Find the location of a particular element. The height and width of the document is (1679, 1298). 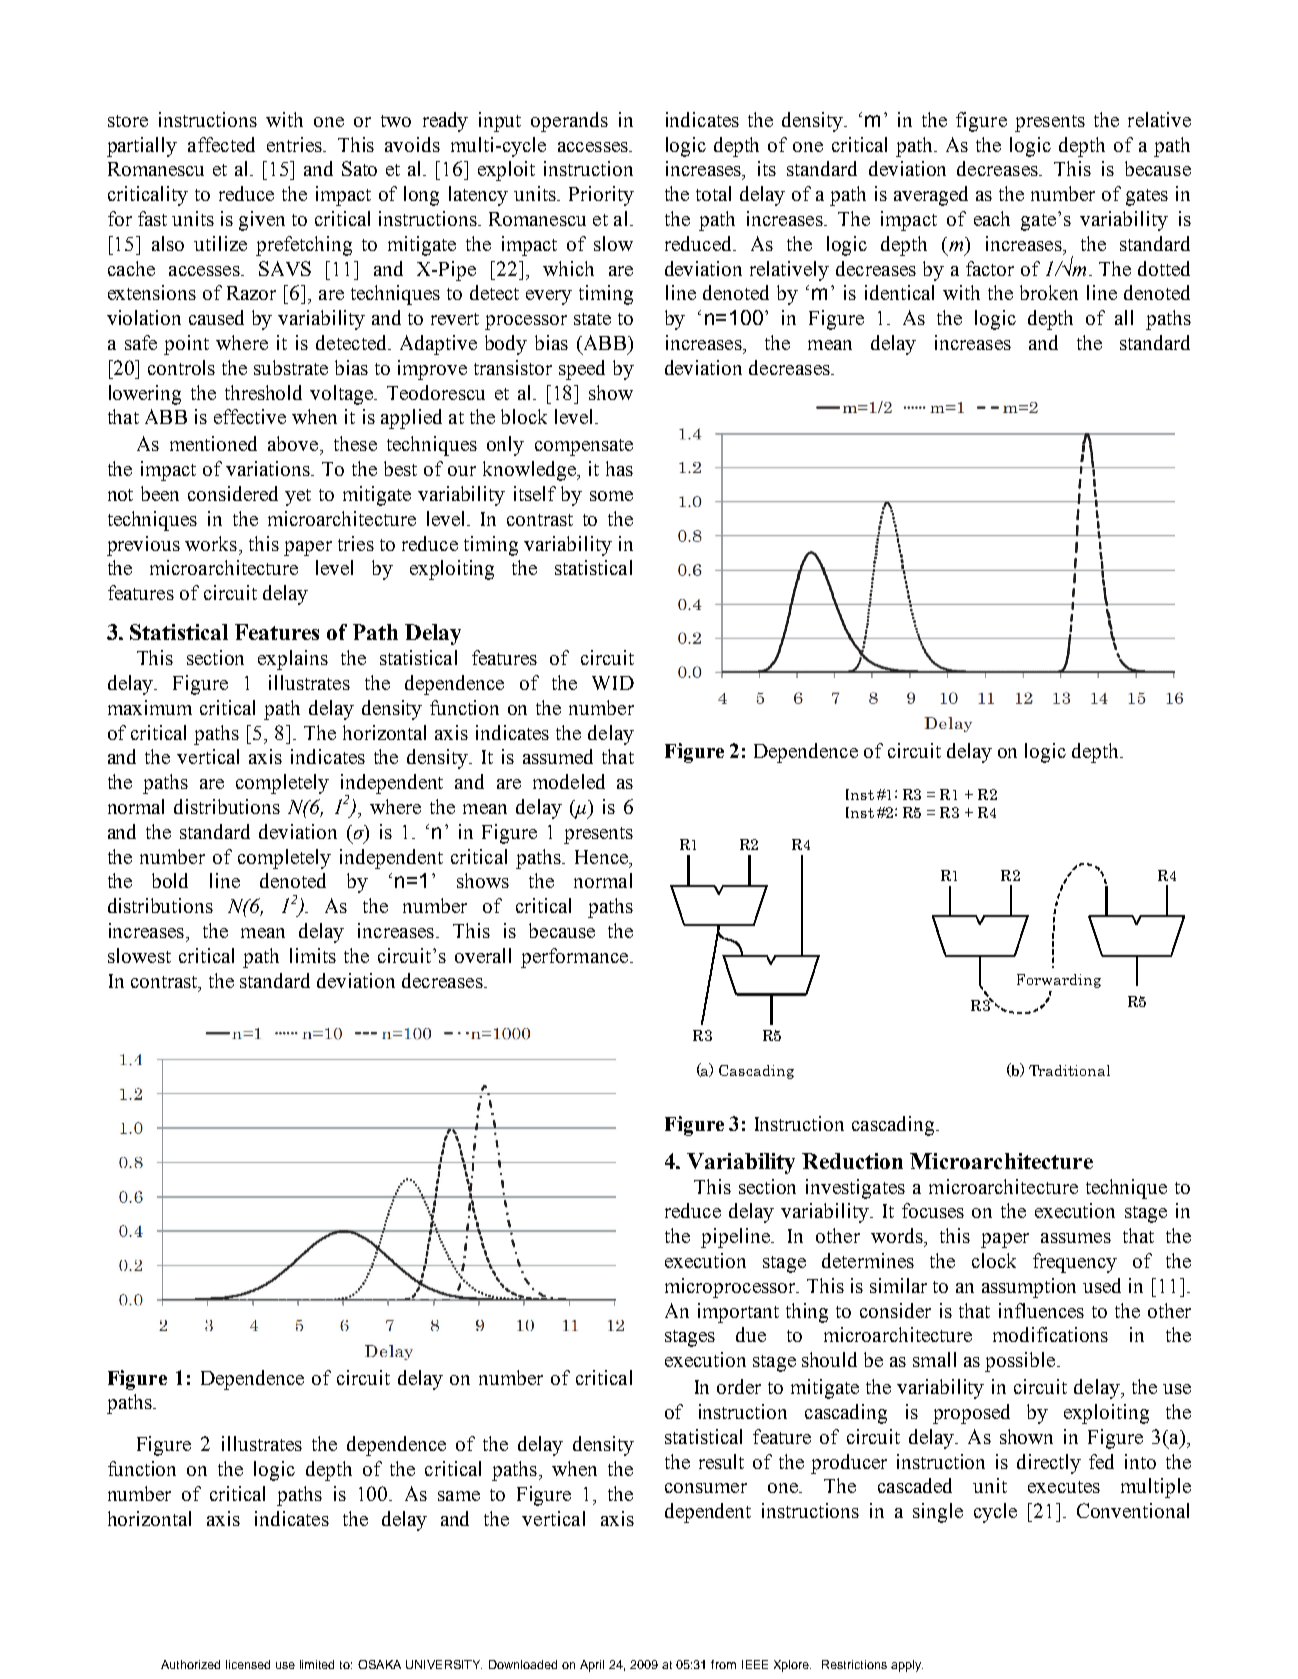

licensed is located at coordinates (248, 1664).
